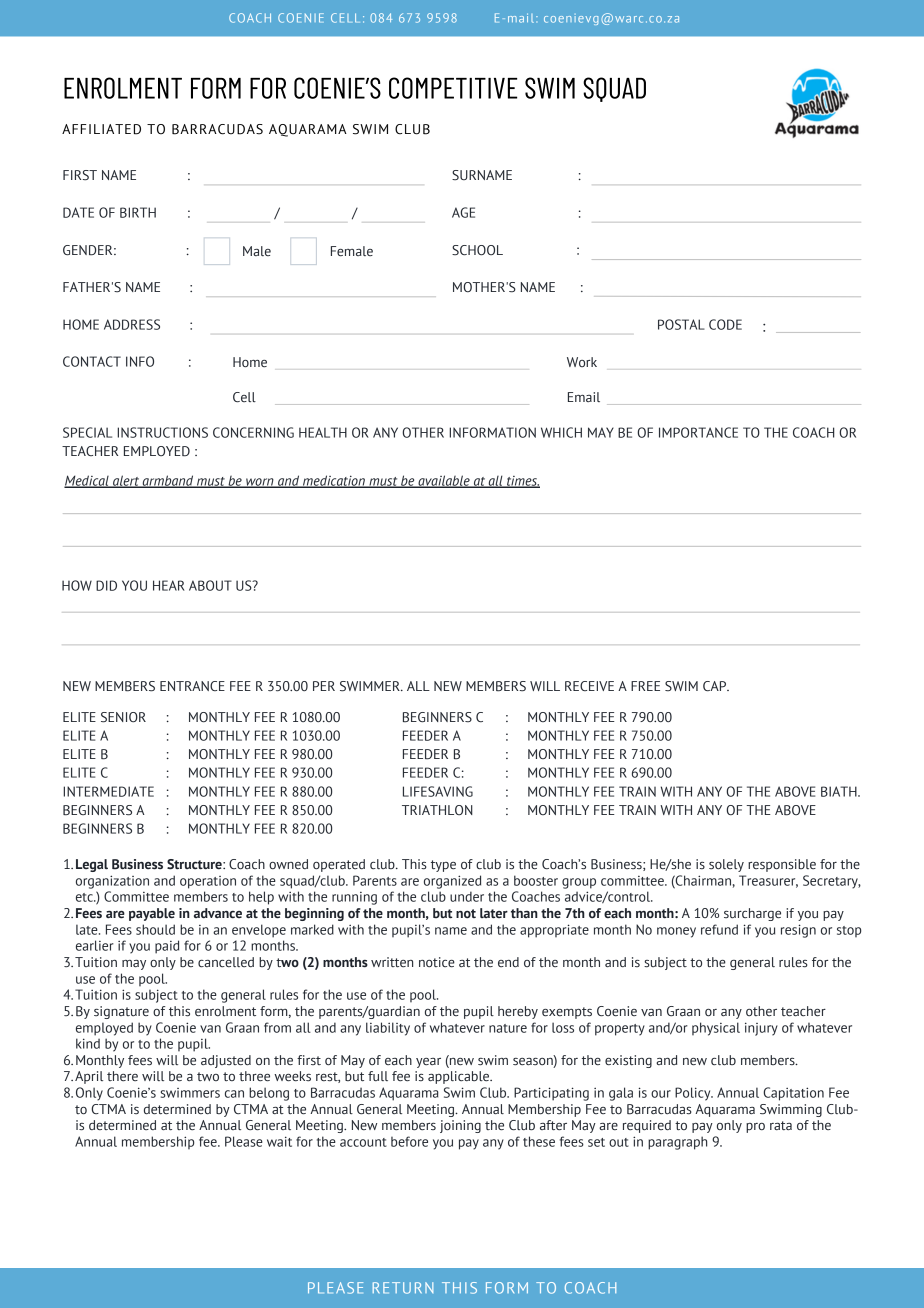 The image size is (924, 1308). I want to click on available, so click(444, 481).
